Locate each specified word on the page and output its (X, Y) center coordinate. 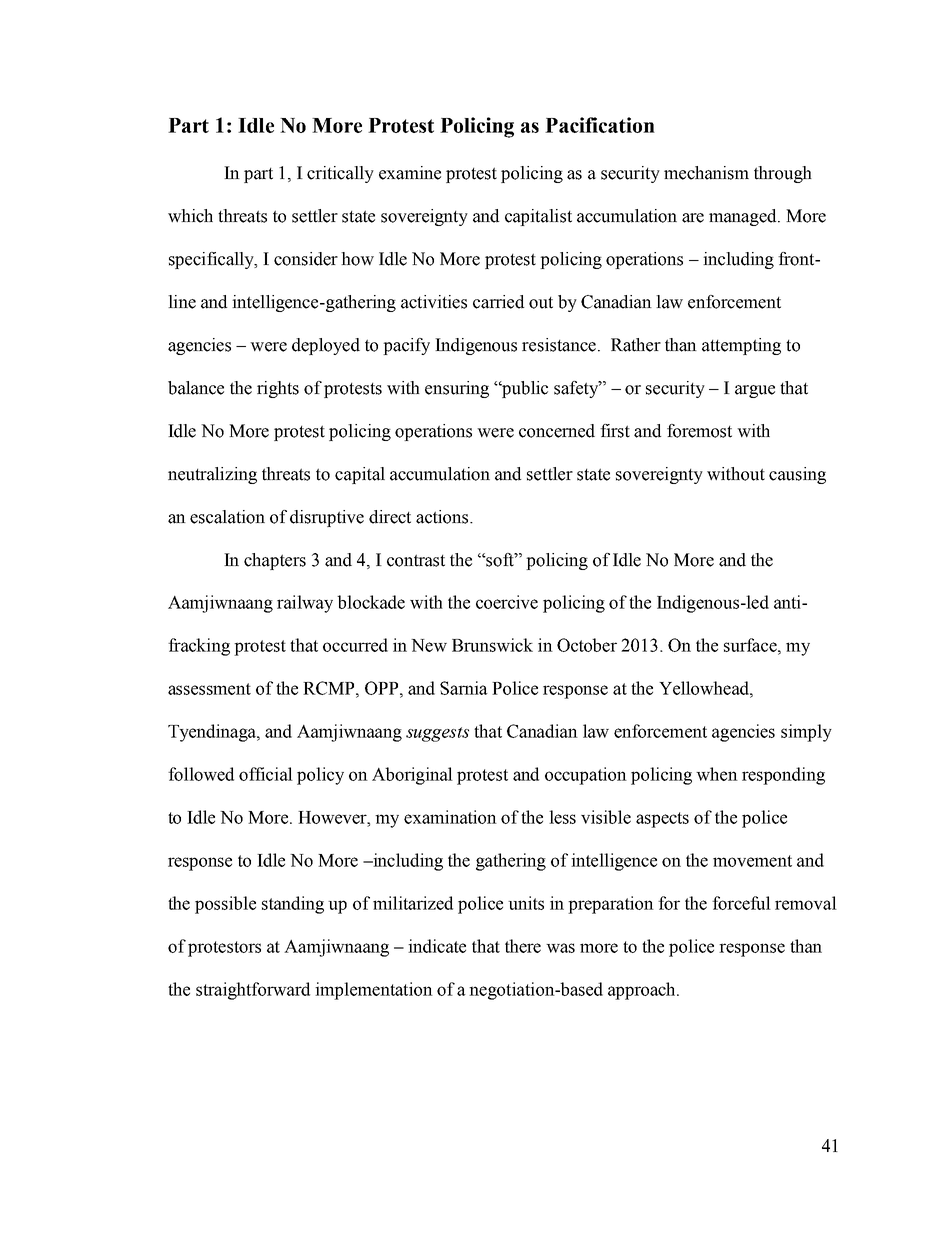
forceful (741, 903)
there (523, 946)
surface (751, 645)
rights (278, 389)
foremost (699, 431)
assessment (209, 689)
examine (410, 173)
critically (340, 174)
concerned (557, 431)
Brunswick (492, 645)
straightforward (253, 991)
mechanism (706, 173)
